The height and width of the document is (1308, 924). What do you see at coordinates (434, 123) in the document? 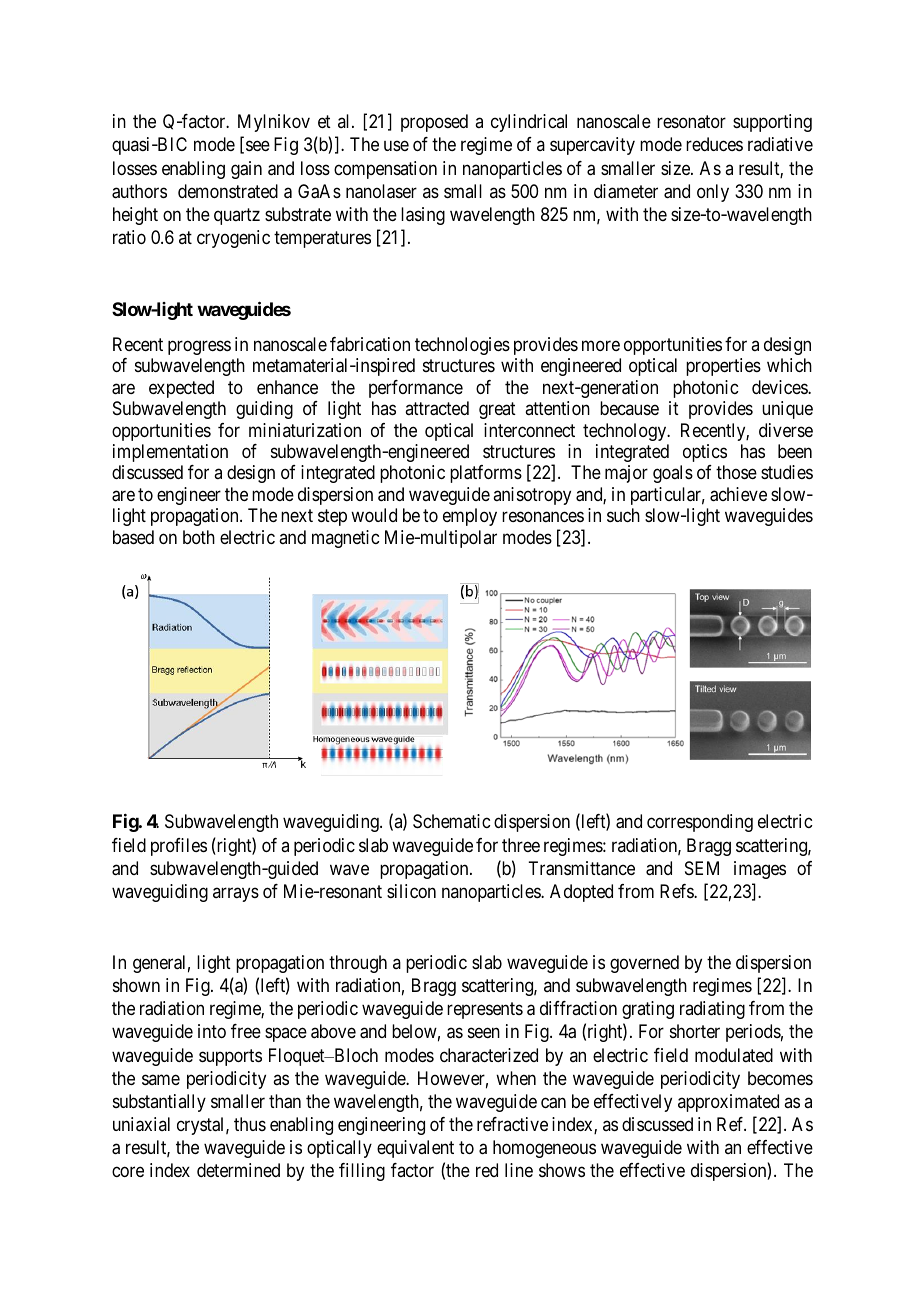
I see `proposed` at bounding box center [434, 123].
